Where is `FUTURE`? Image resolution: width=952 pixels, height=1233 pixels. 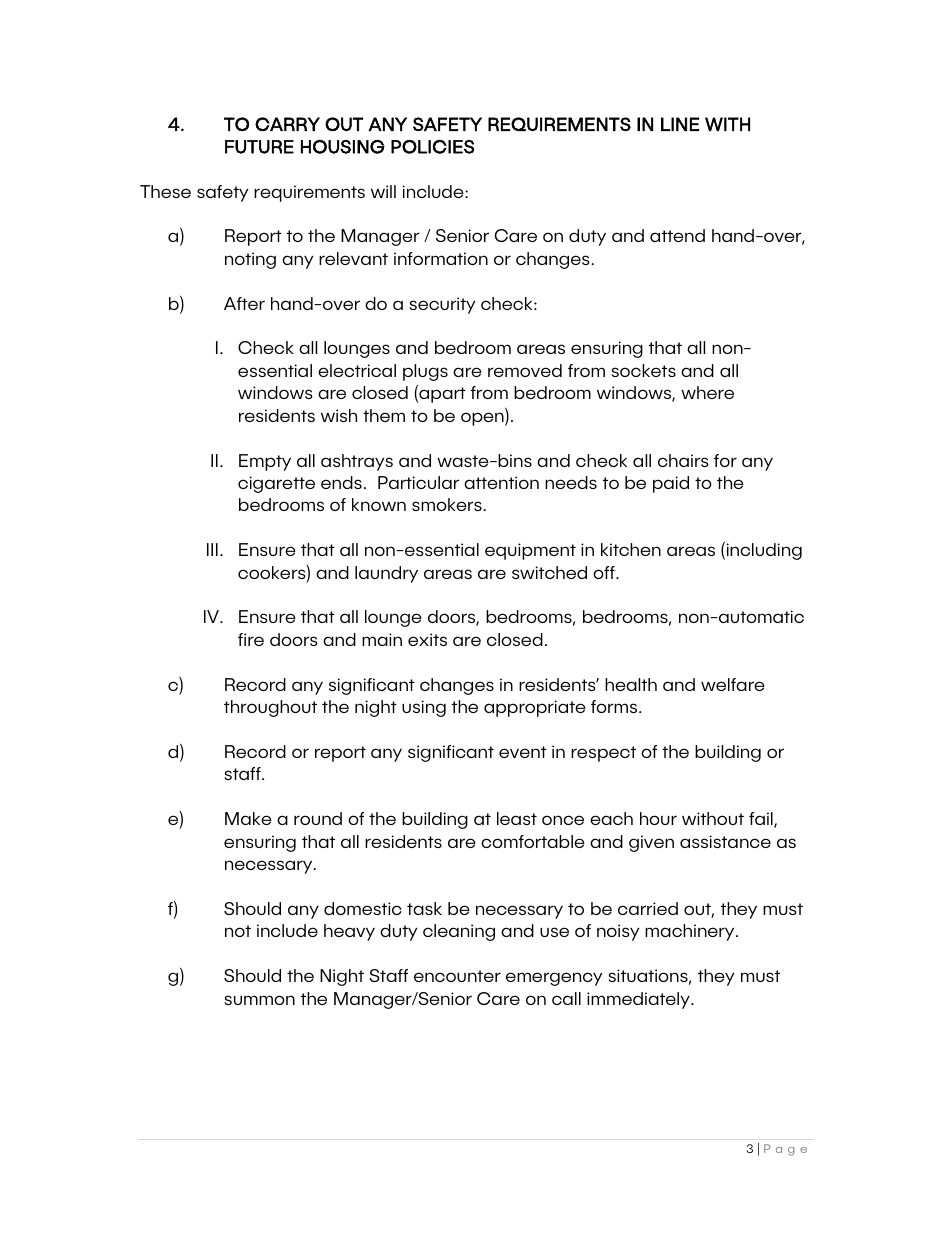 FUTURE is located at coordinates (259, 147).
